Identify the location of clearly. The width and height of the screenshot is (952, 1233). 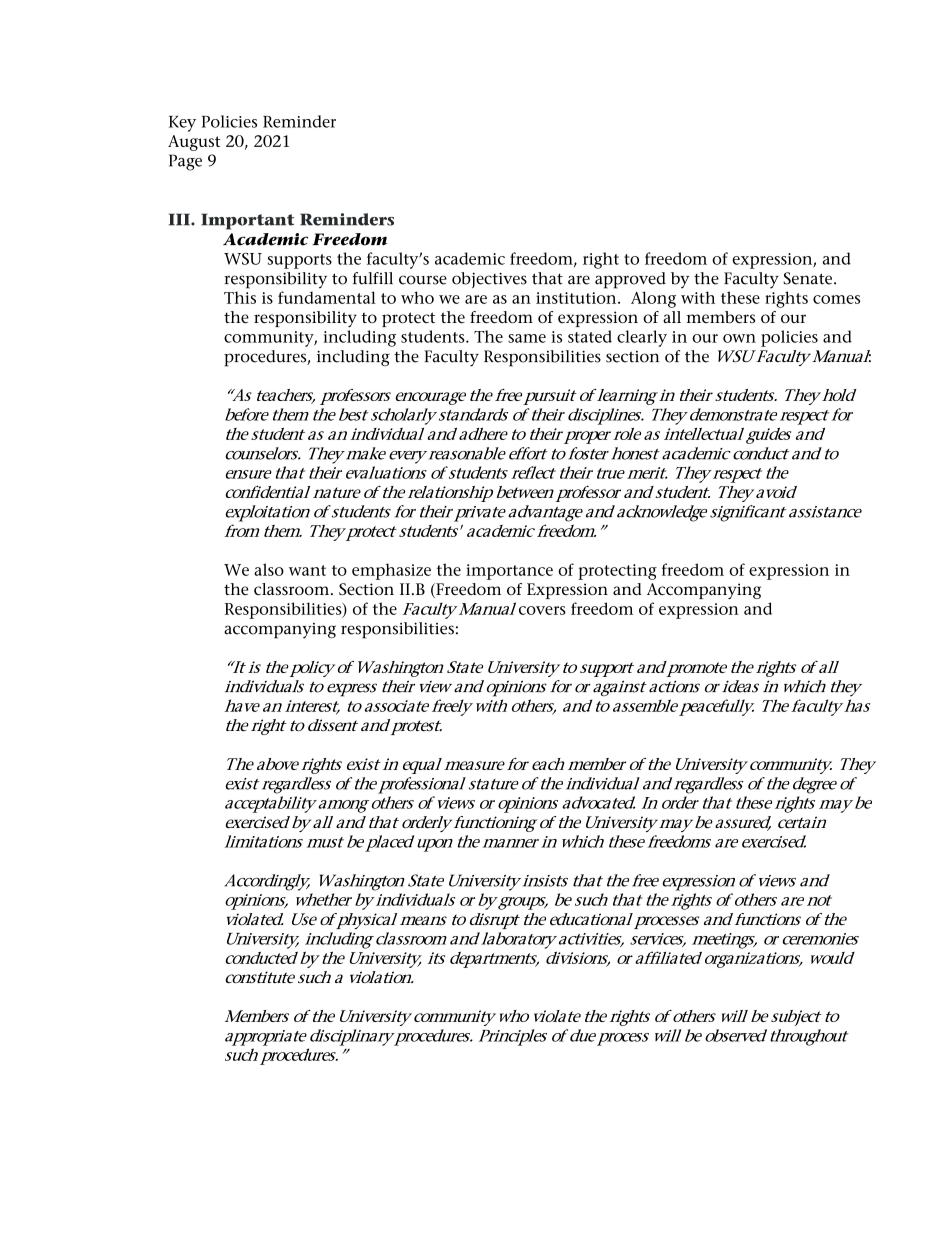
(642, 338).
